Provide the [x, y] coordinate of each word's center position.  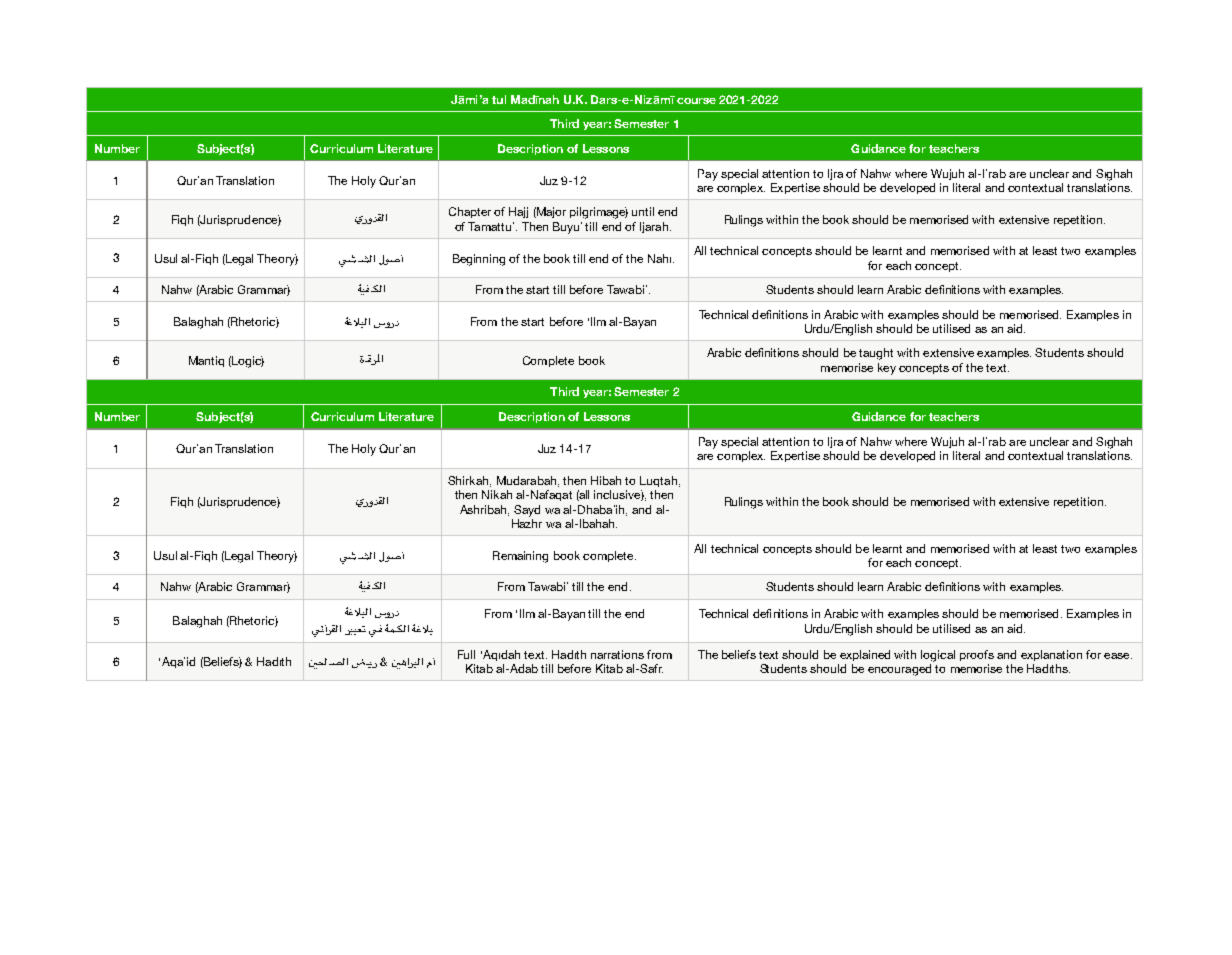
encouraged [899, 670]
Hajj [518, 212]
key [887, 369]
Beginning [479, 260]
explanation [1051, 655]
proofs [977, 655]
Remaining [520, 557]
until [643, 211]
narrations [617, 654]
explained [865, 655]
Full [466, 654]
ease [1118, 656]
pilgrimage [599, 213]
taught [876, 354]
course [696, 101]
